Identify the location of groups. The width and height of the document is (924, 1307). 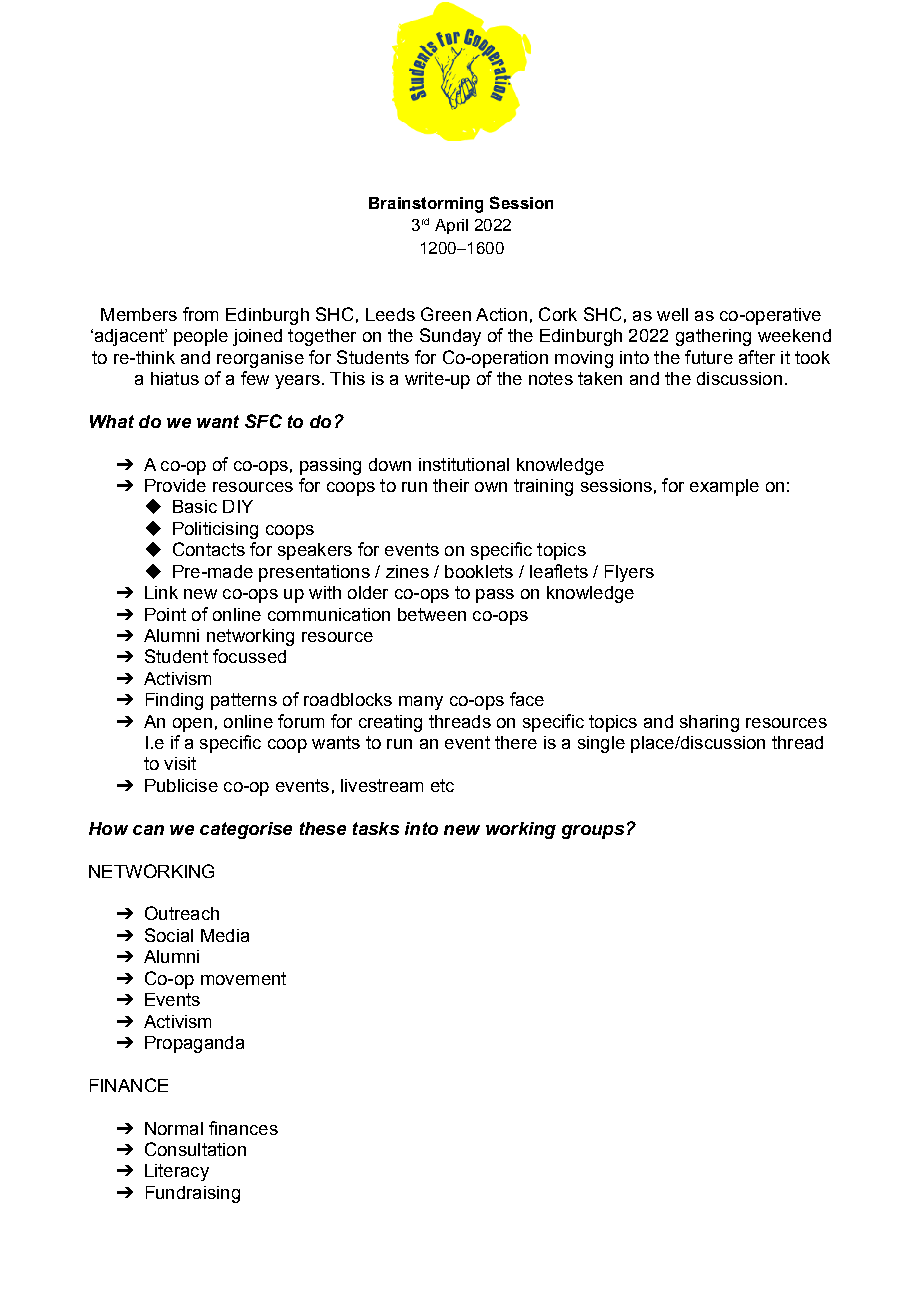
(593, 832).
